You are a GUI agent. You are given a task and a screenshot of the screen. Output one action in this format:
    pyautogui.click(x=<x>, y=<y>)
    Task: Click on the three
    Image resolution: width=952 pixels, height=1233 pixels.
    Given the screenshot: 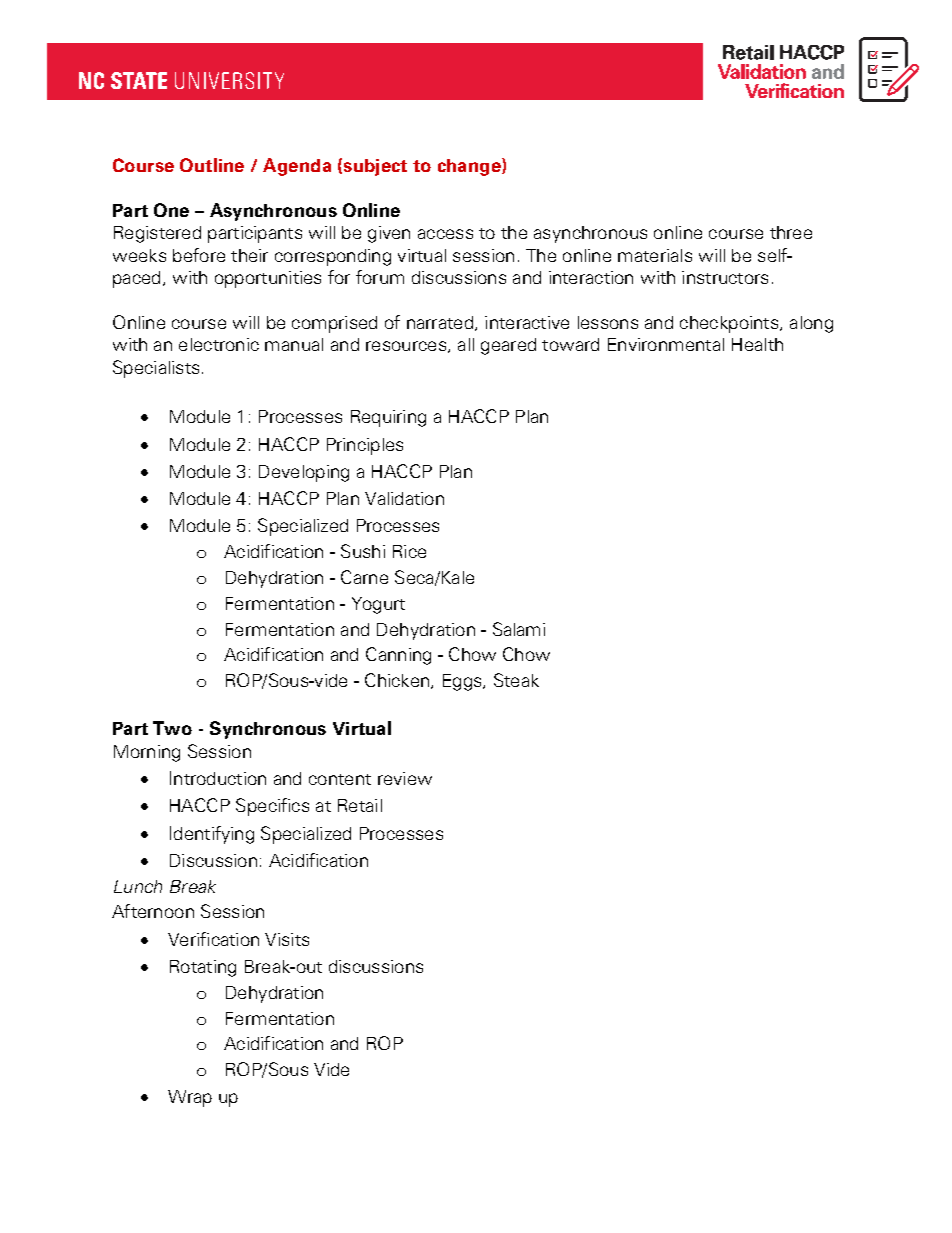 What is the action you would take?
    pyautogui.click(x=791, y=232)
